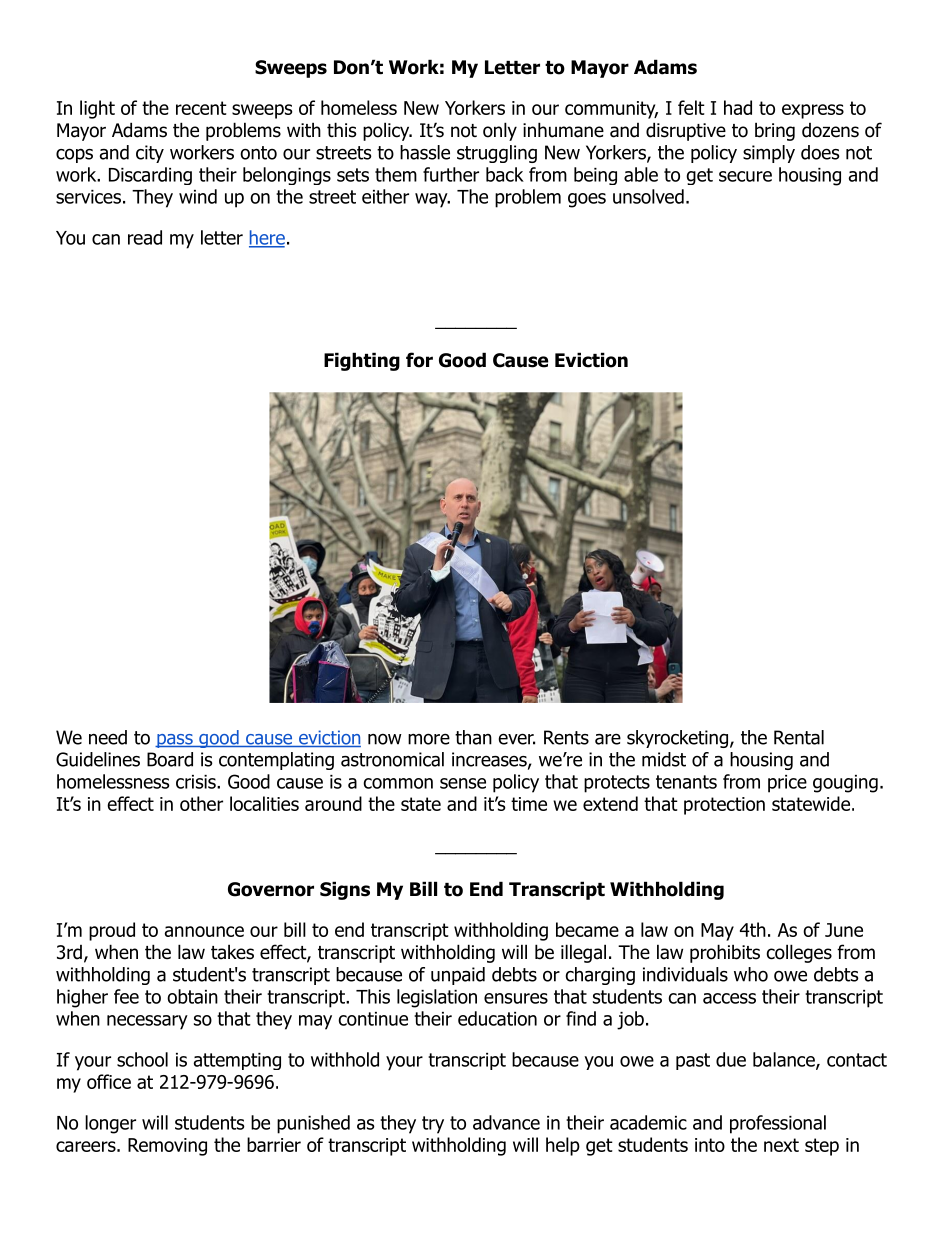 Image resolution: width=952 pixels, height=1233 pixels. Describe the element at coordinates (167, 1147) in the screenshot. I see `Removing` at that location.
